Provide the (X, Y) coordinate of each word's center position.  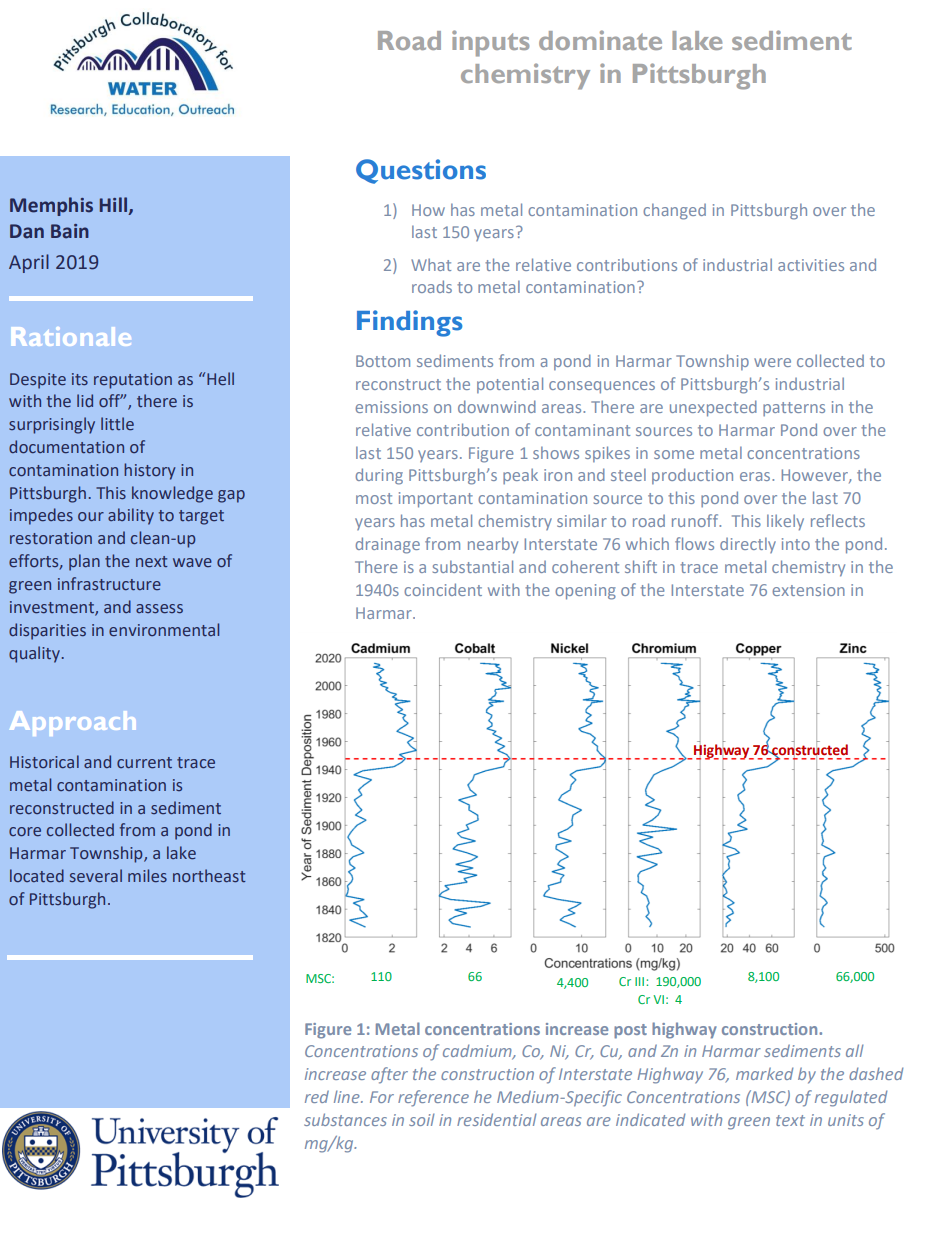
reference (433, 1098)
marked (764, 1073)
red (317, 1097)
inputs (490, 43)
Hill (115, 205)
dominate (600, 40)
